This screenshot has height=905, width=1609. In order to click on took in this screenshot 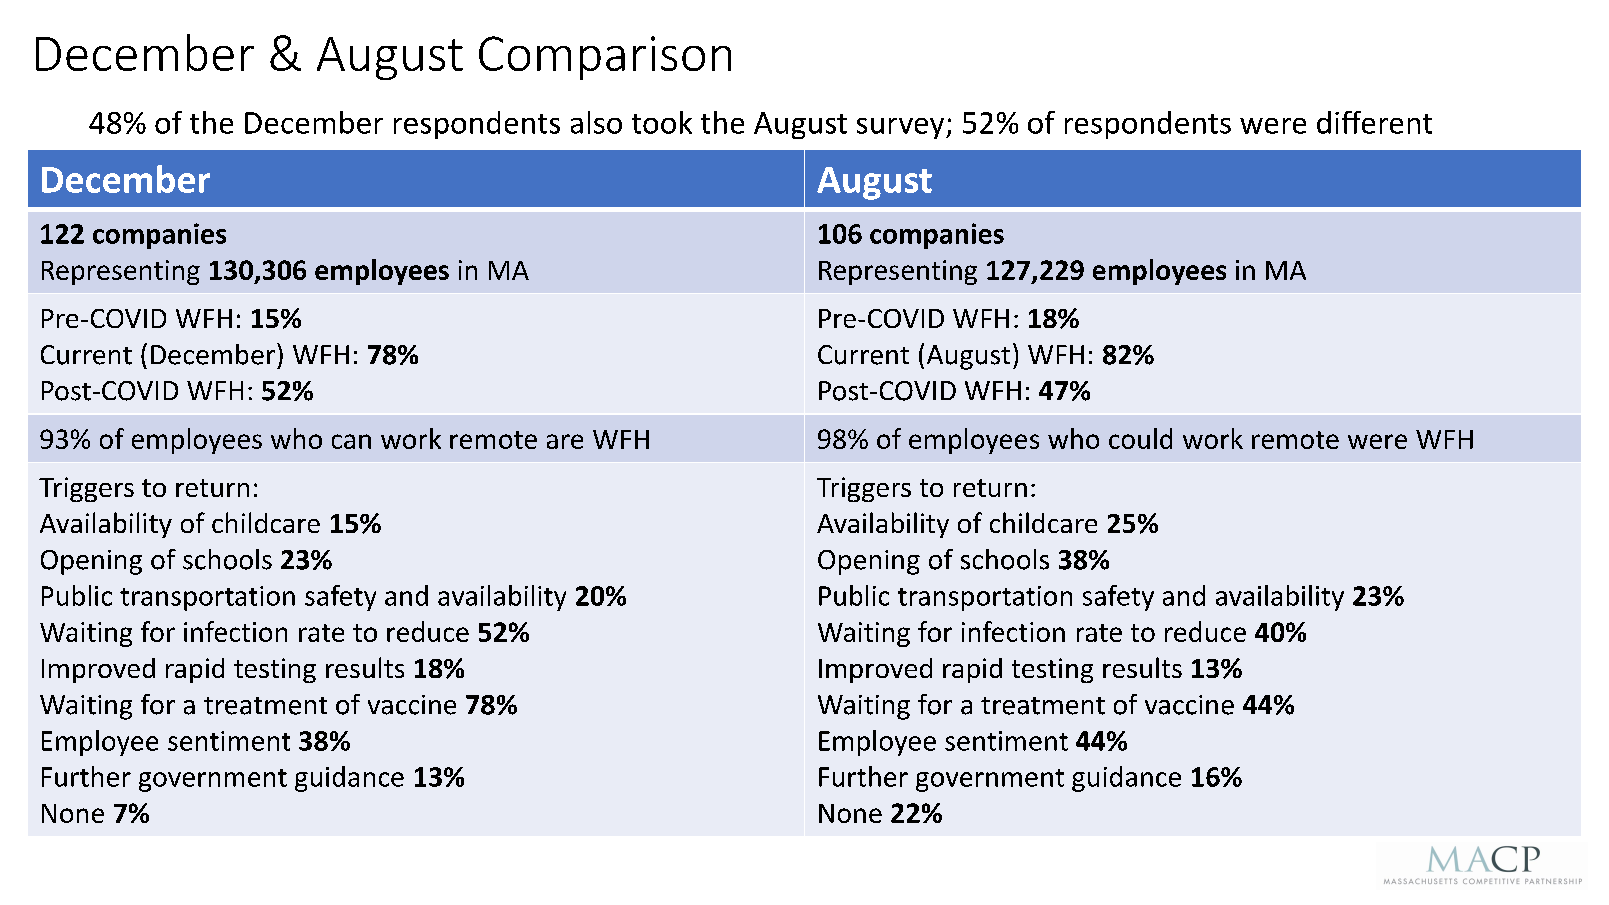, I will do `click(662, 122)`.
